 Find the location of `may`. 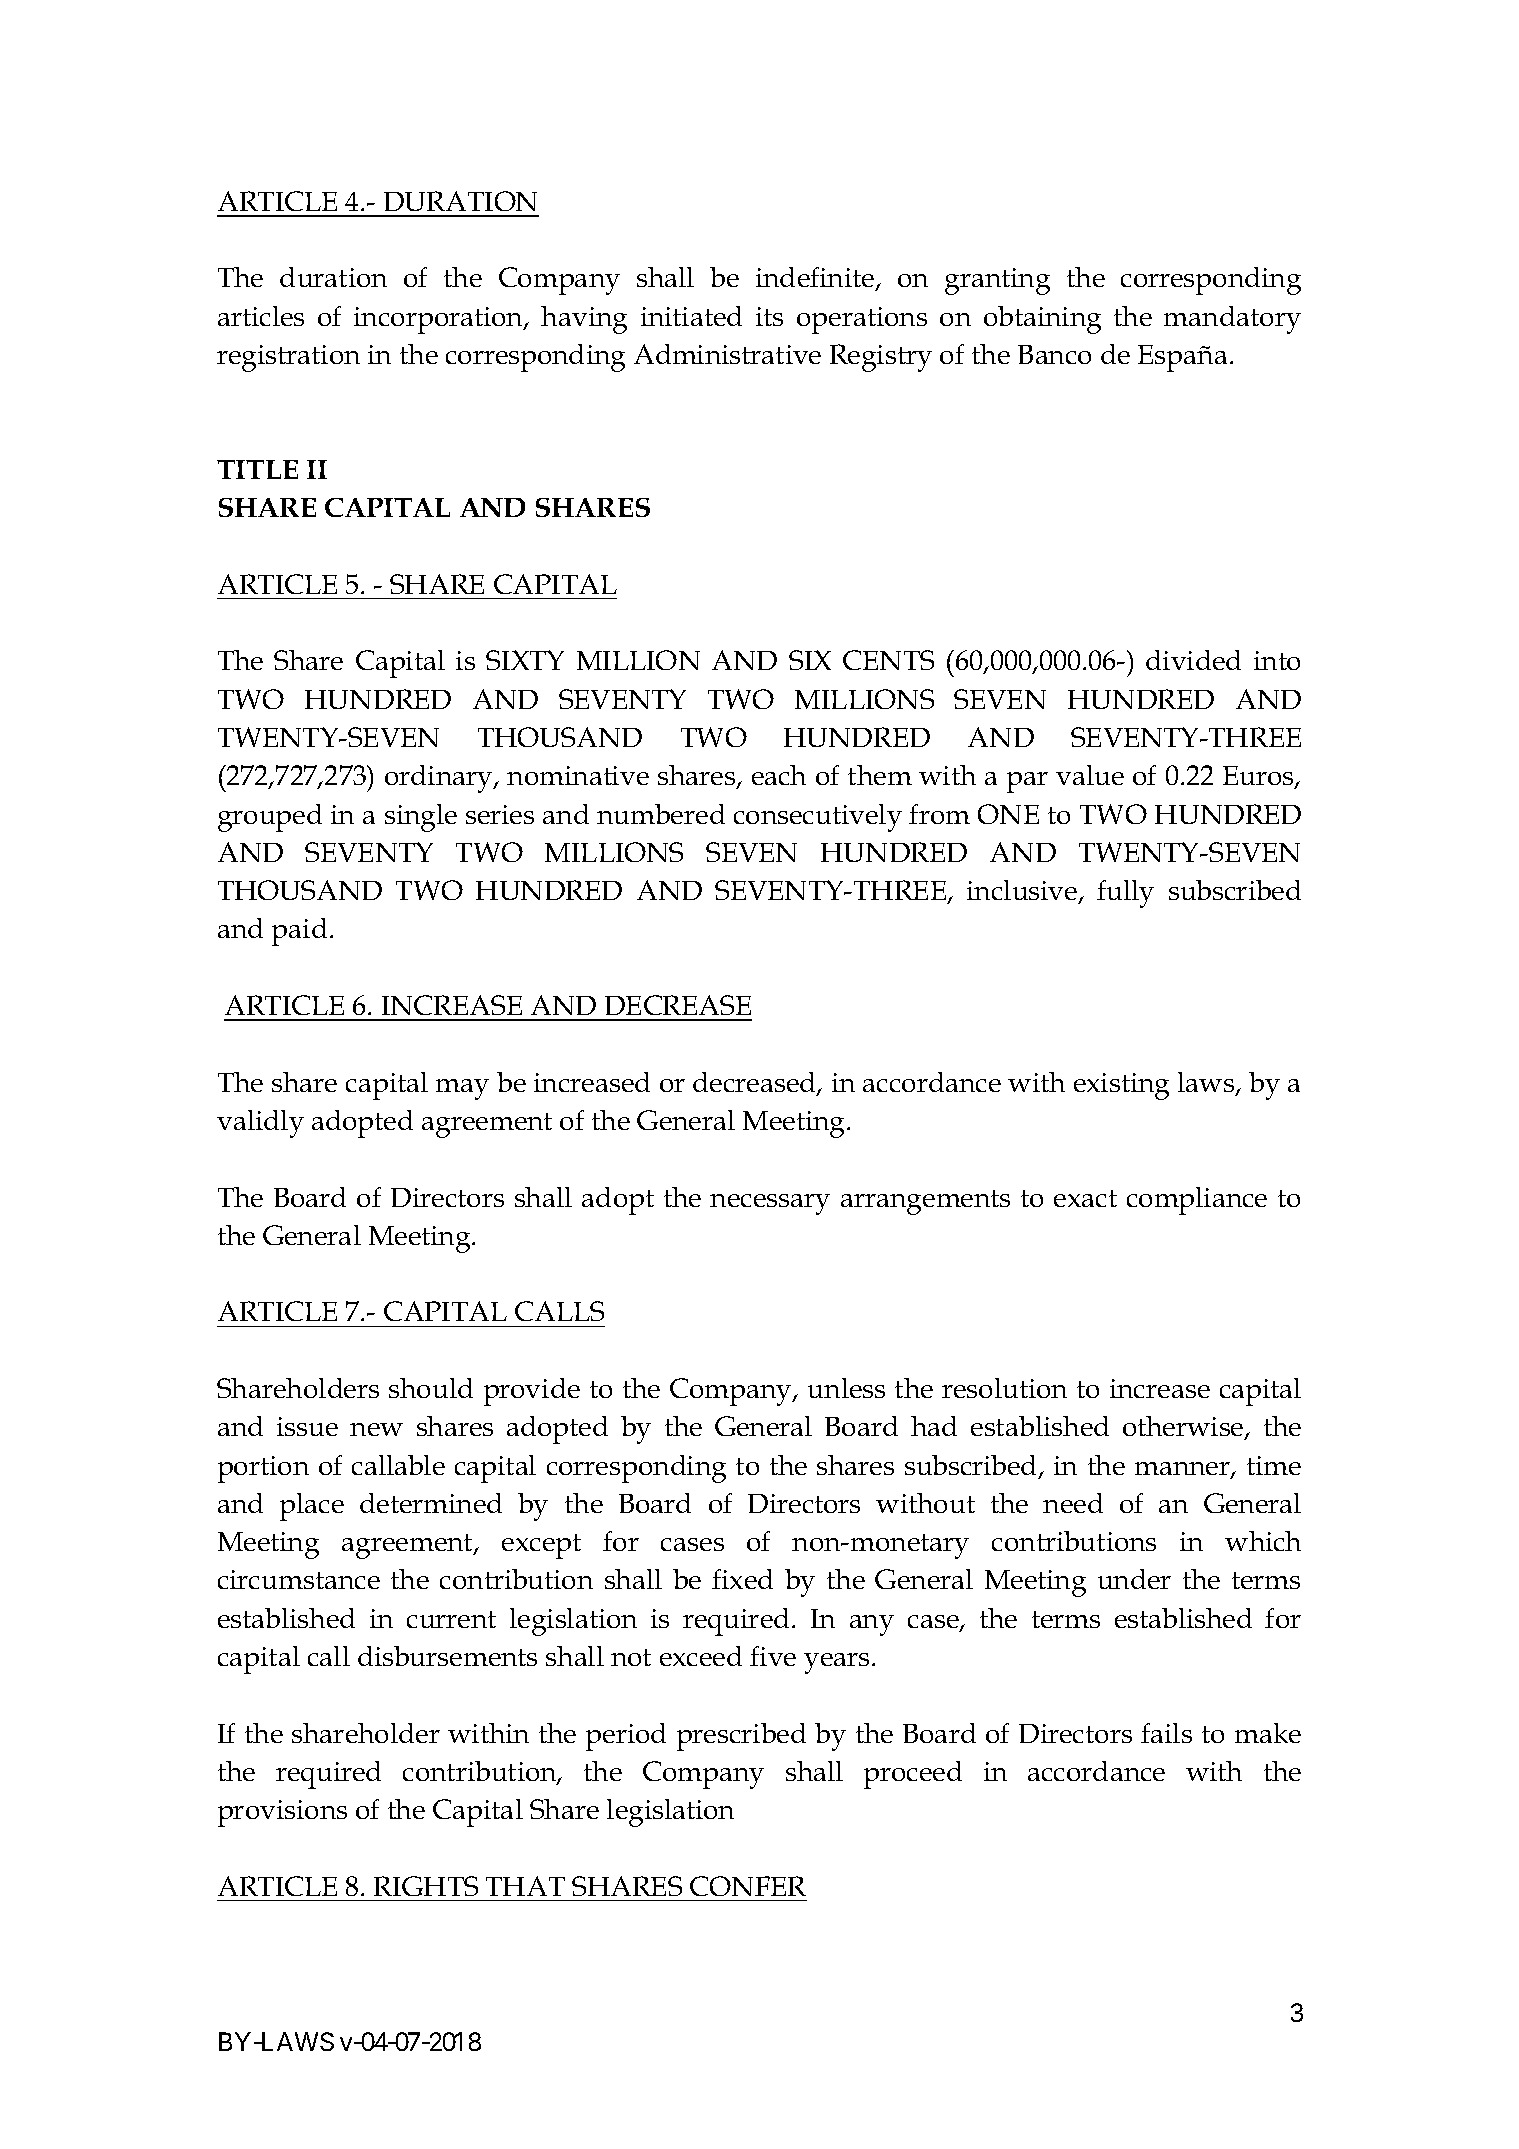

may is located at coordinates (462, 1089).
